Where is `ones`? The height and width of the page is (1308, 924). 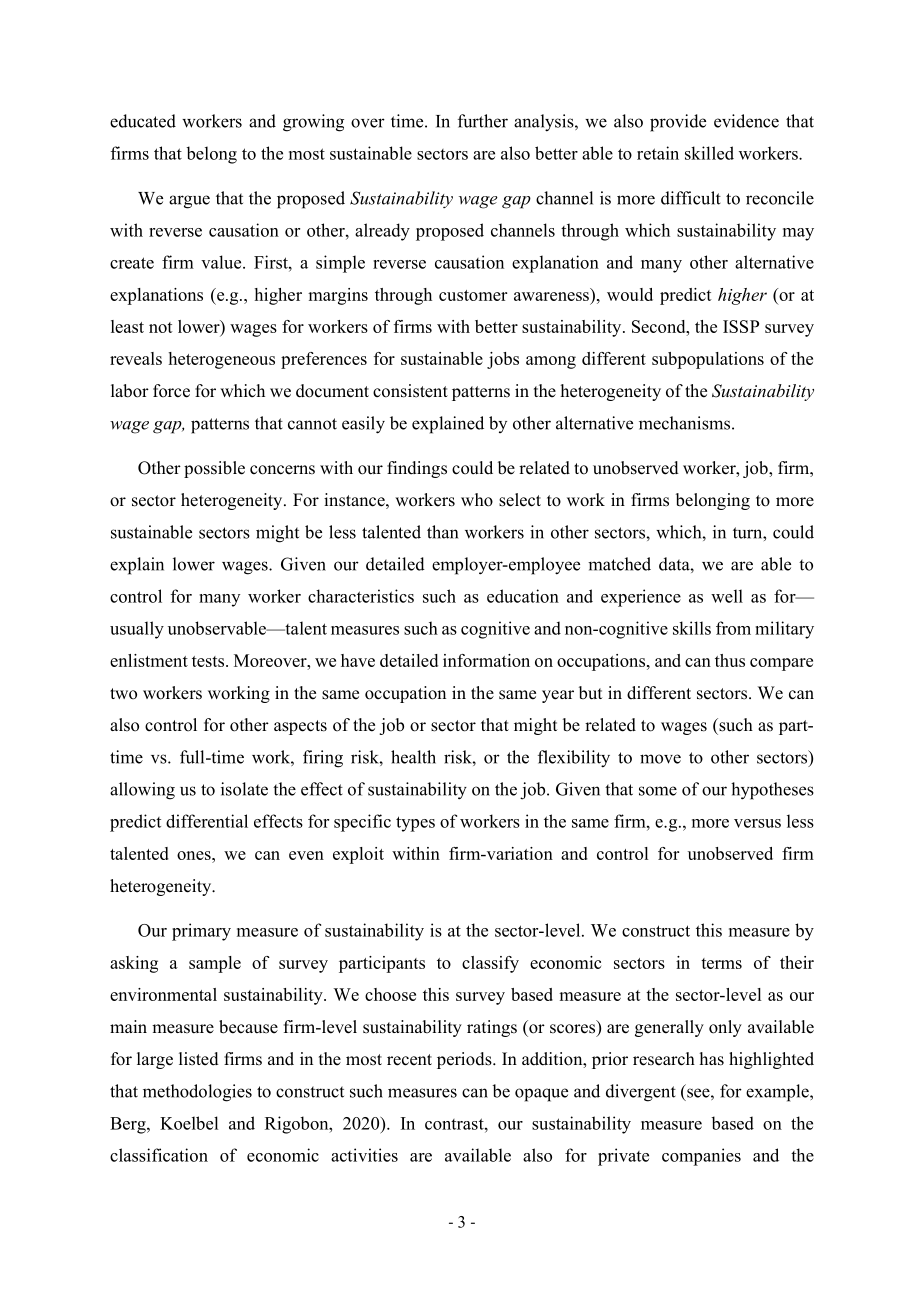 ones is located at coordinates (195, 855).
